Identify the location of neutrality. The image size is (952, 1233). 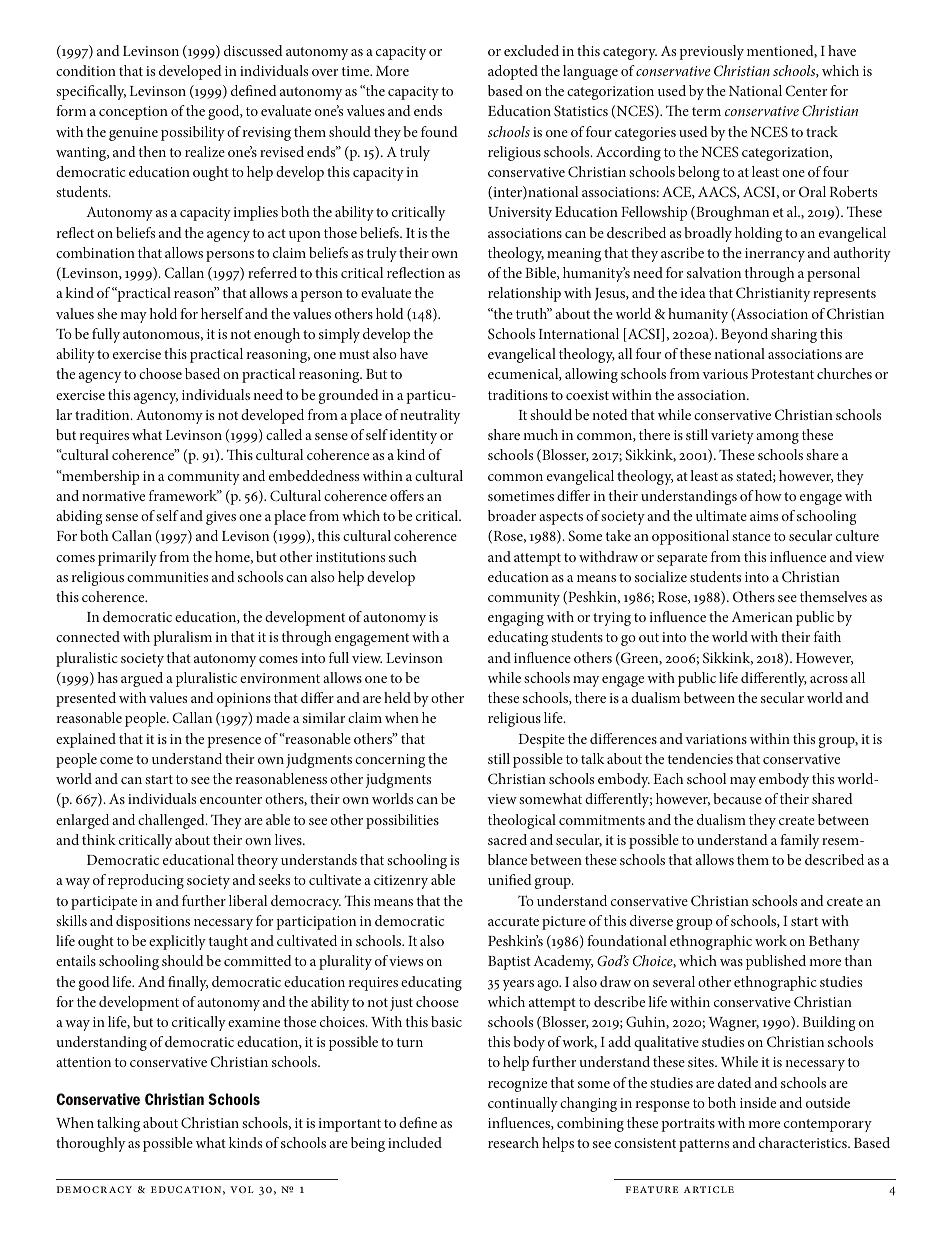
(430, 416).
